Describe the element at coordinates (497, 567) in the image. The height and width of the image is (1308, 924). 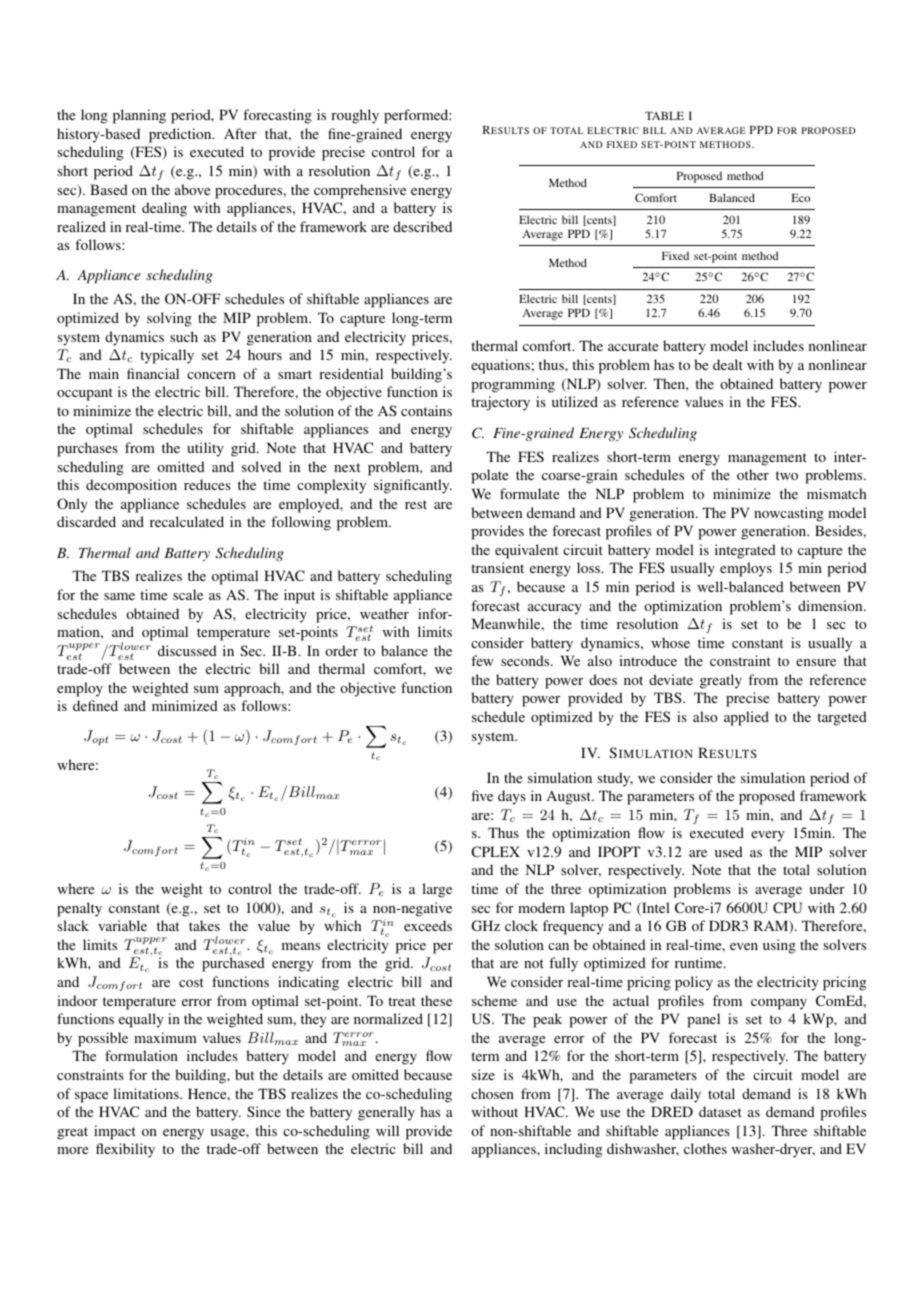
I see `transient` at that location.
